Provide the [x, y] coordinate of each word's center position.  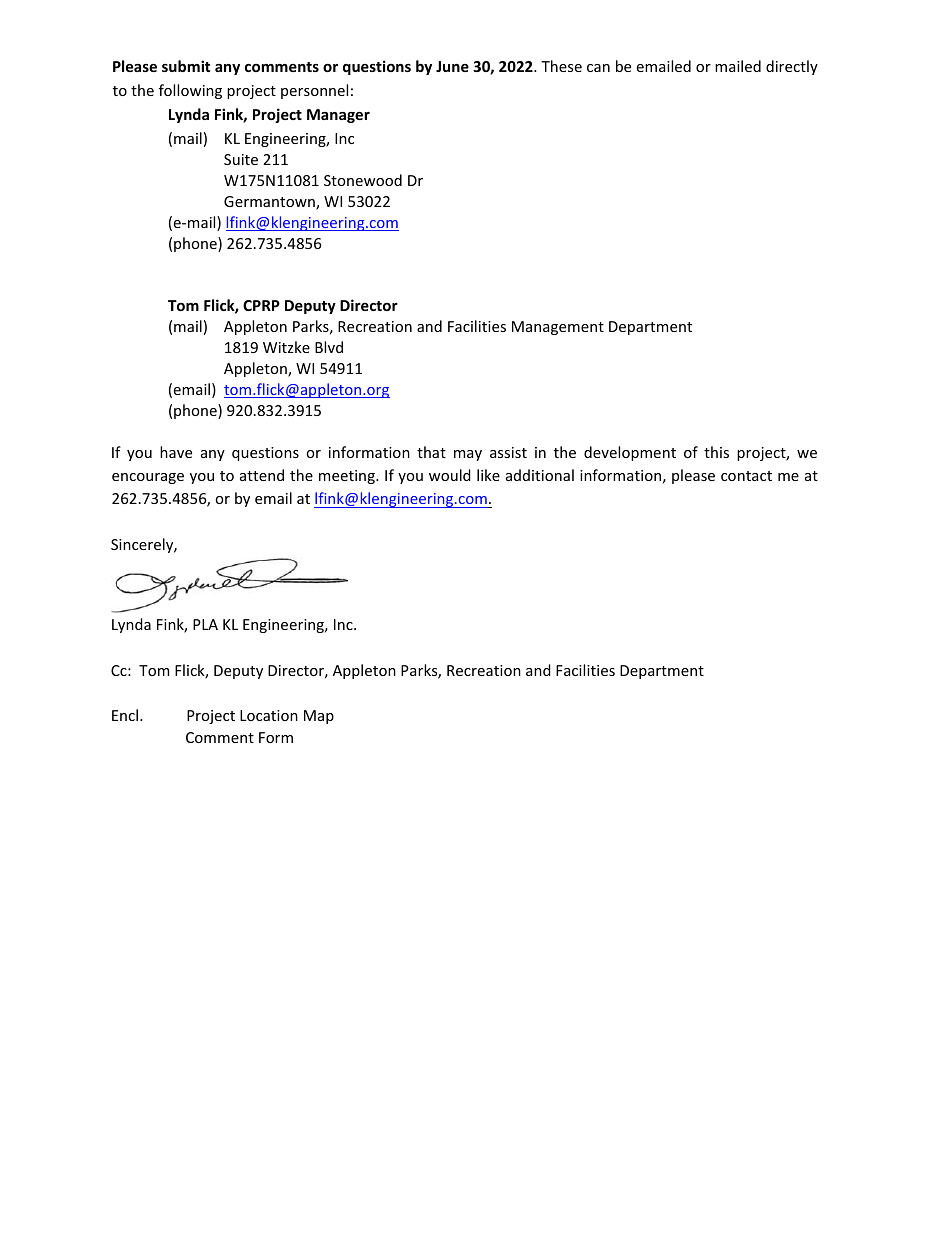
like [488, 475]
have [176, 452]
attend [262, 475]
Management [558, 328]
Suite [241, 159]
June [452, 66]
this [716, 452]
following [190, 91]
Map [319, 717]
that [431, 452]
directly [792, 67]
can [598, 68]
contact [746, 476]
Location [269, 715]
